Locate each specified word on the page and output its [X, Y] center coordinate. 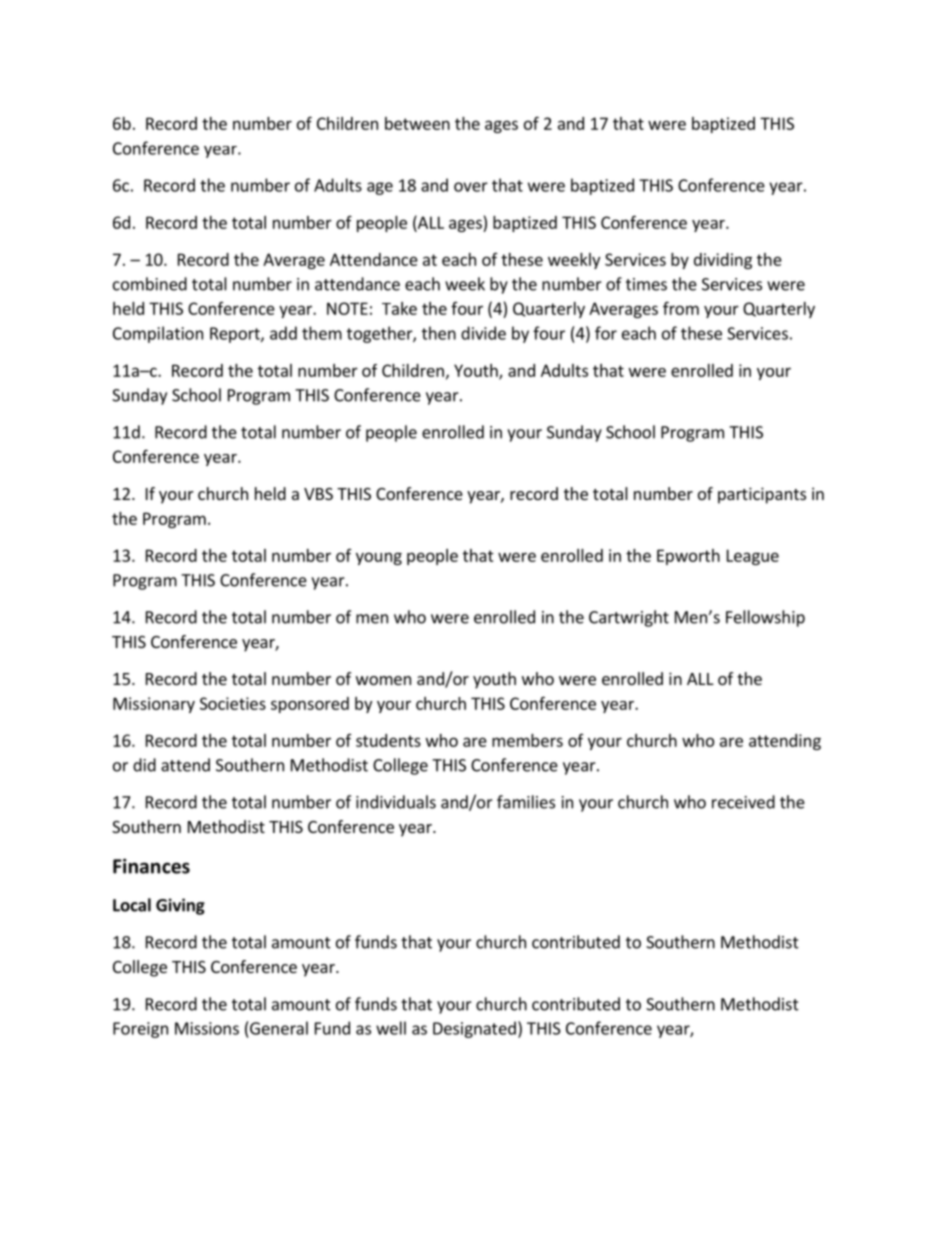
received [743, 802]
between [417, 123]
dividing [723, 261]
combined [150, 284]
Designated [474, 1029]
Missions [207, 1028]
